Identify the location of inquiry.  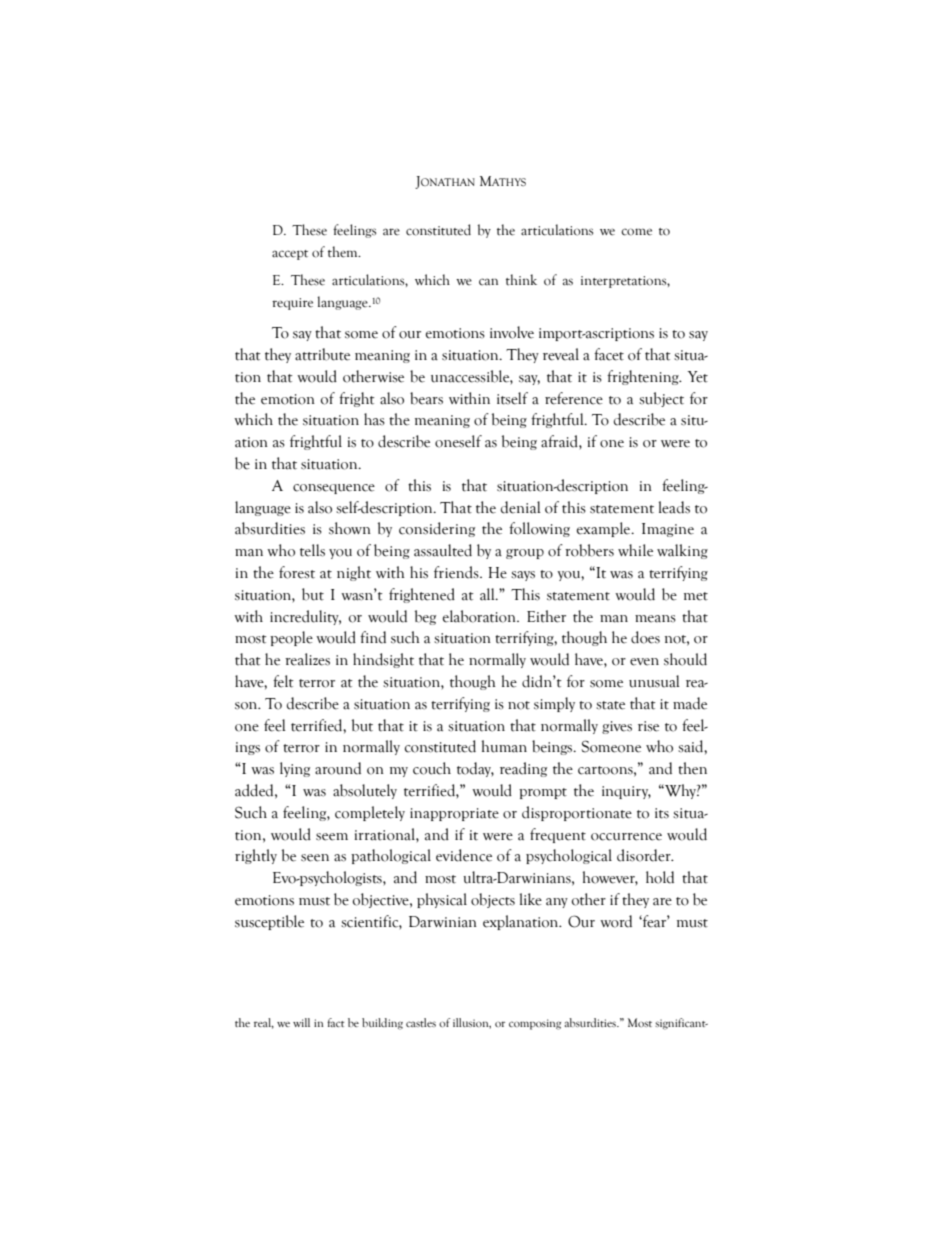
(626, 792).
